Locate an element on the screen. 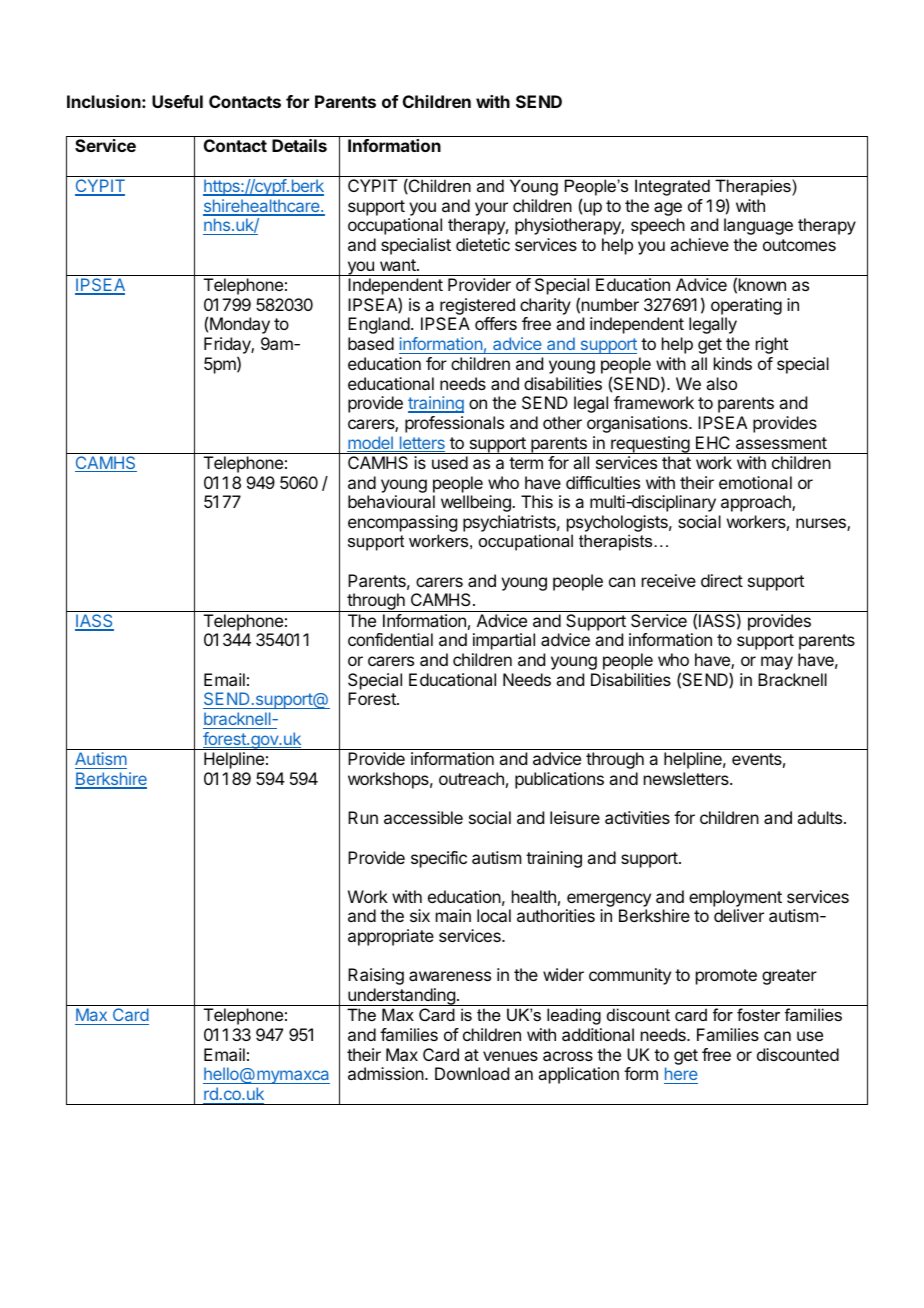  admission is located at coordinates (387, 1073).
